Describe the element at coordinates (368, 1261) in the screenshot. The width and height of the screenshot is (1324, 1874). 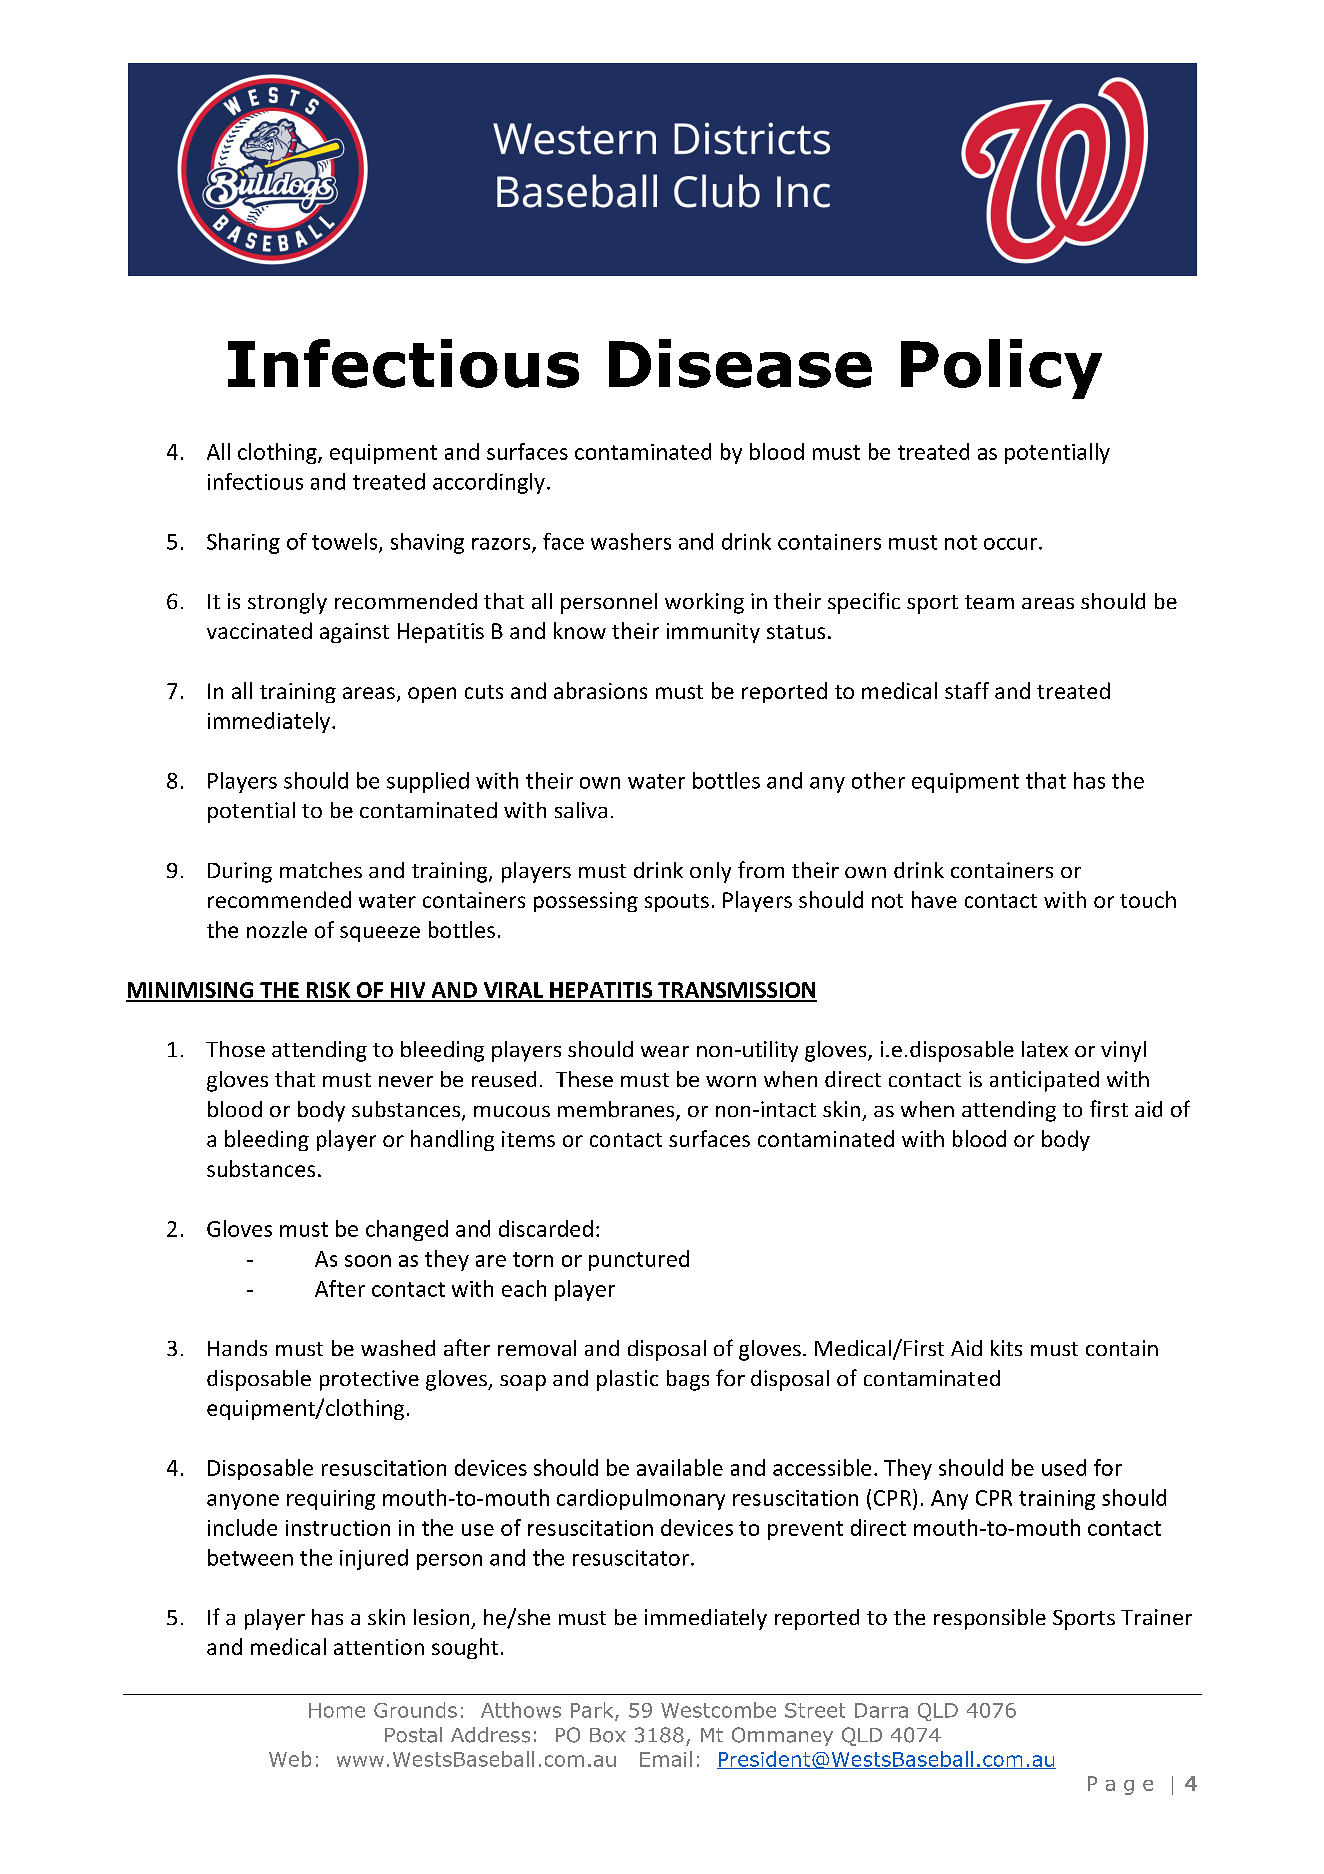
I see `soon` at that location.
